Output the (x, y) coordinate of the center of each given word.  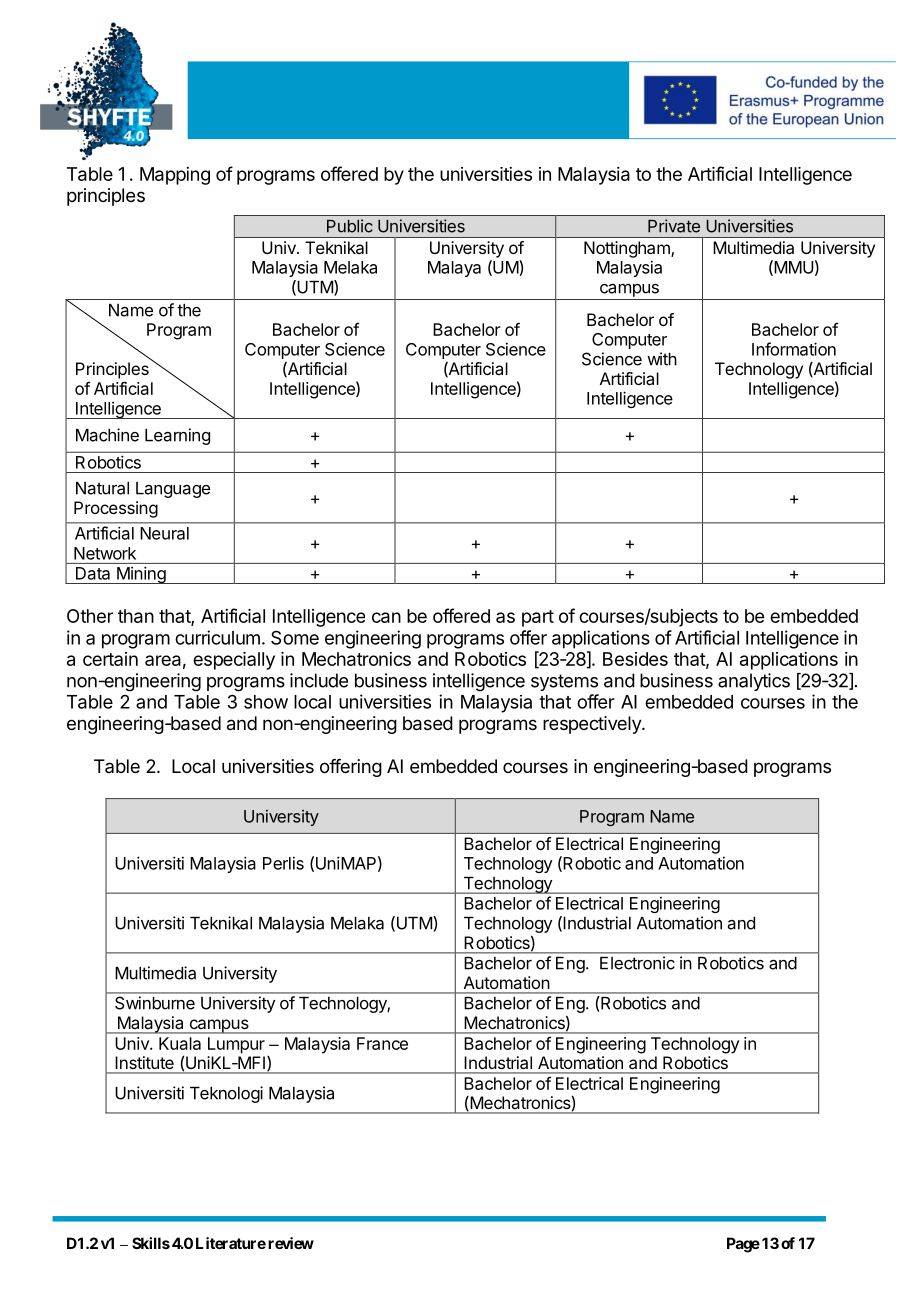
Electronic (637, 963)
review (291, 1243)
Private (674, 226)
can (386, 617)
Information (794, 349)
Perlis (283, 863)
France (382, 1043)
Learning (177, 436)
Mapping (175, 176)
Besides (635, 659)
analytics (754, 682)
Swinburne (155, 1003)
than (136, 616)
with (662, 359)
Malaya (454, 269)
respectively (593, 725)
